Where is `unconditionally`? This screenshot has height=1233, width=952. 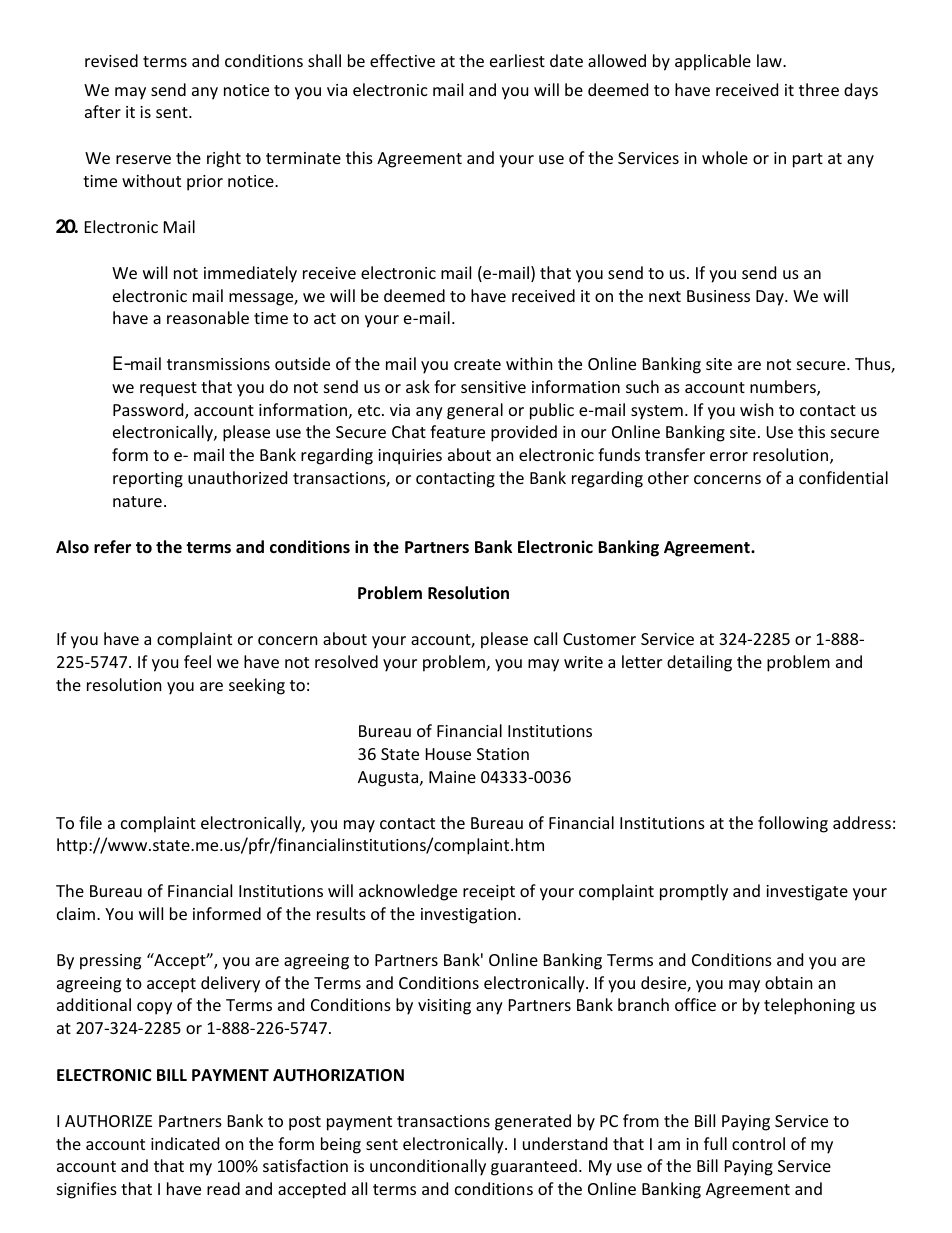 unconditionally is located at coordinates (428, 1167).
